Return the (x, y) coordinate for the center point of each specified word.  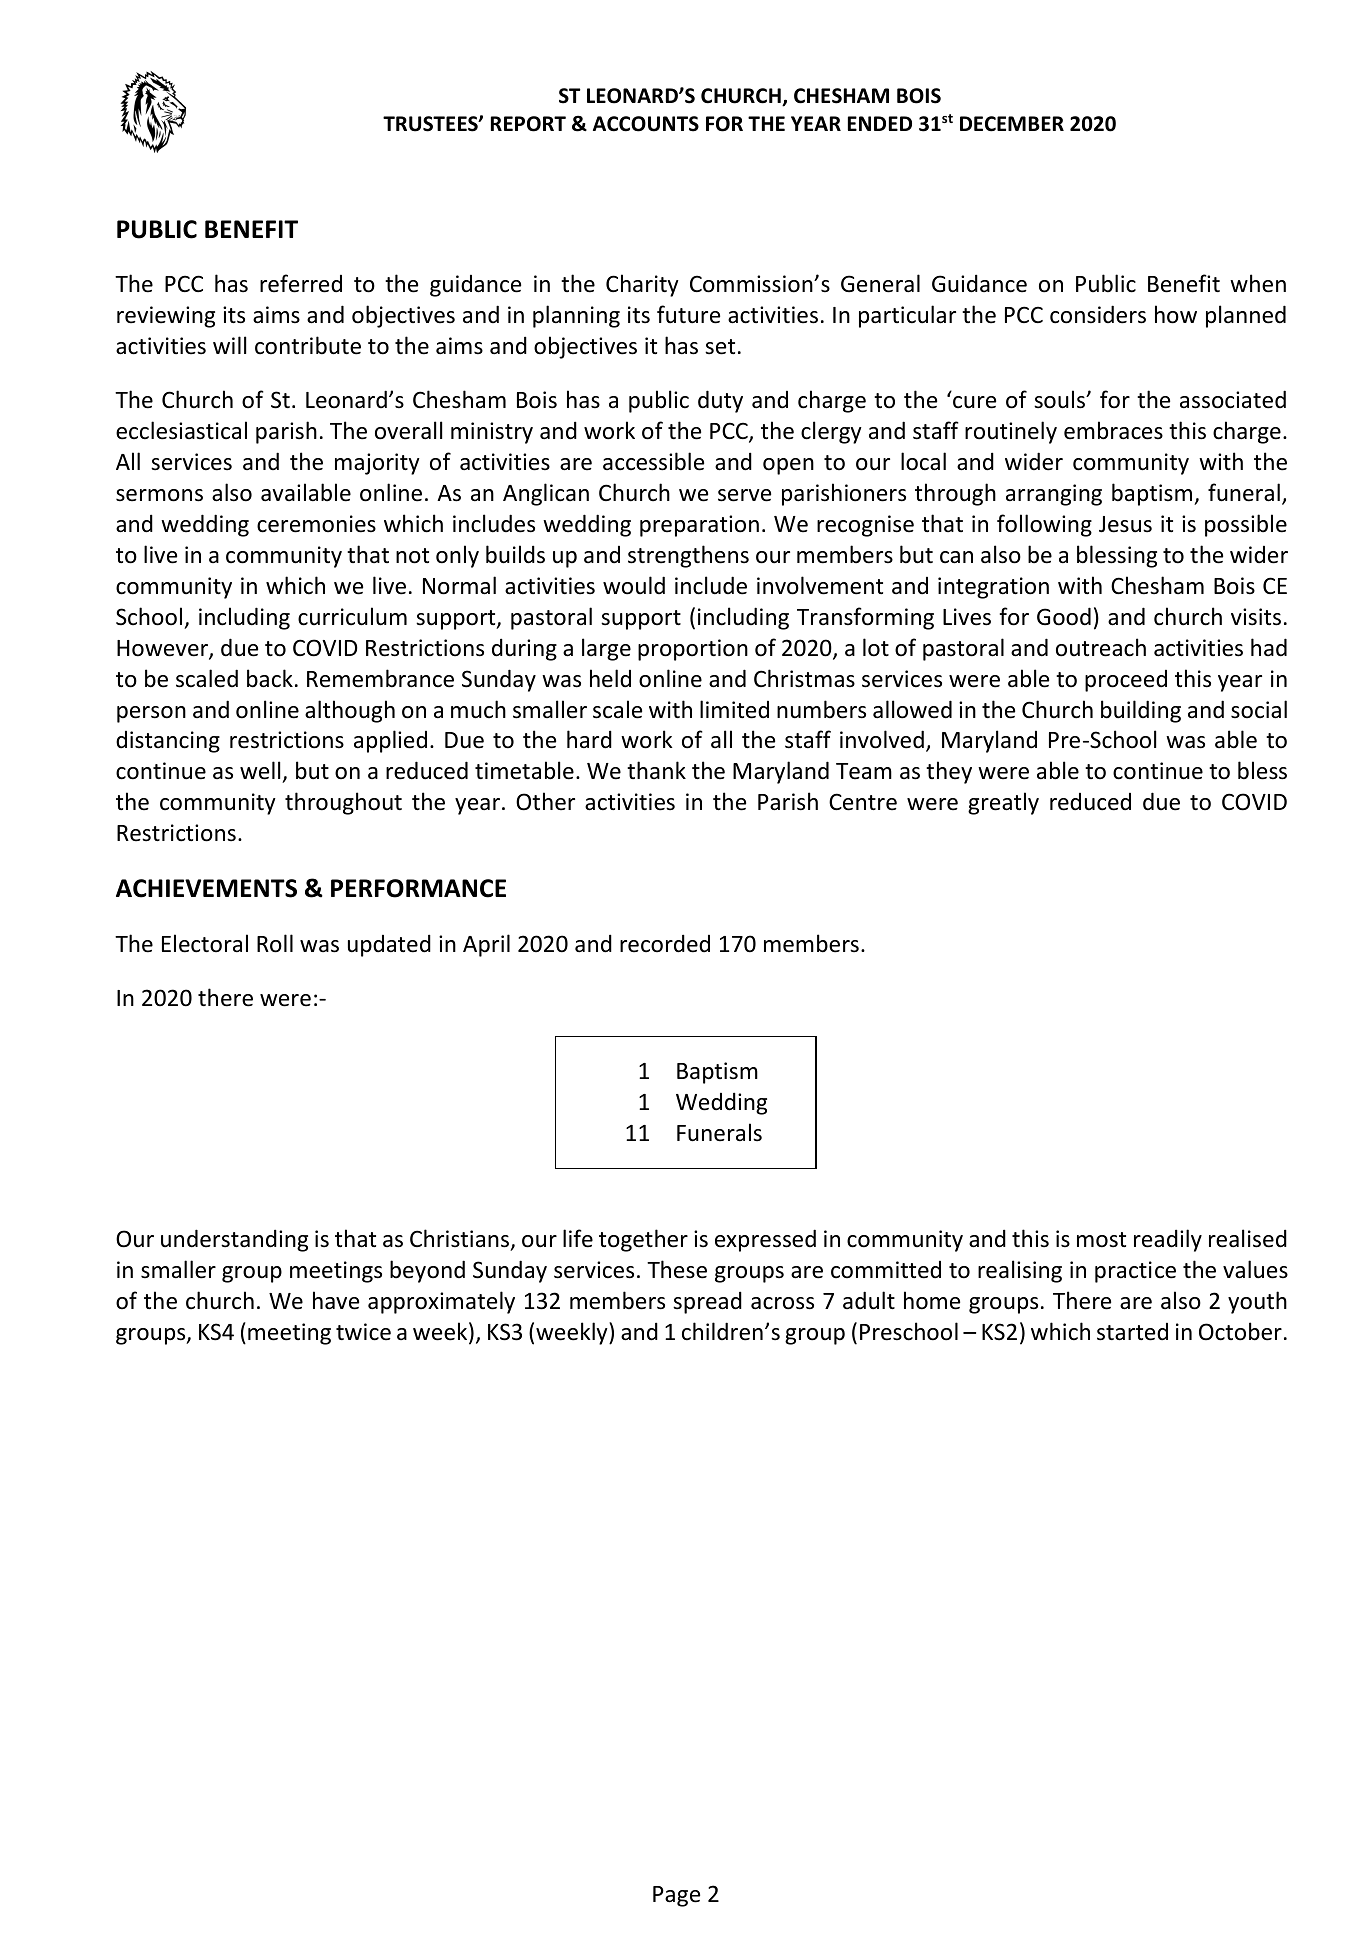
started (1132, 1332)
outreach (1101, 647)
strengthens (688, 556)
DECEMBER (1012, 124)
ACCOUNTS (646, 124)
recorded (665, 943)
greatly (1003, 803)
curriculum (352, 616)
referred (301, 283)
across (782, 1303)
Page (676, 1896)
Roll (275, 943)
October (1240, 1331)
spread (707, 1302)
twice (363, 1332)
